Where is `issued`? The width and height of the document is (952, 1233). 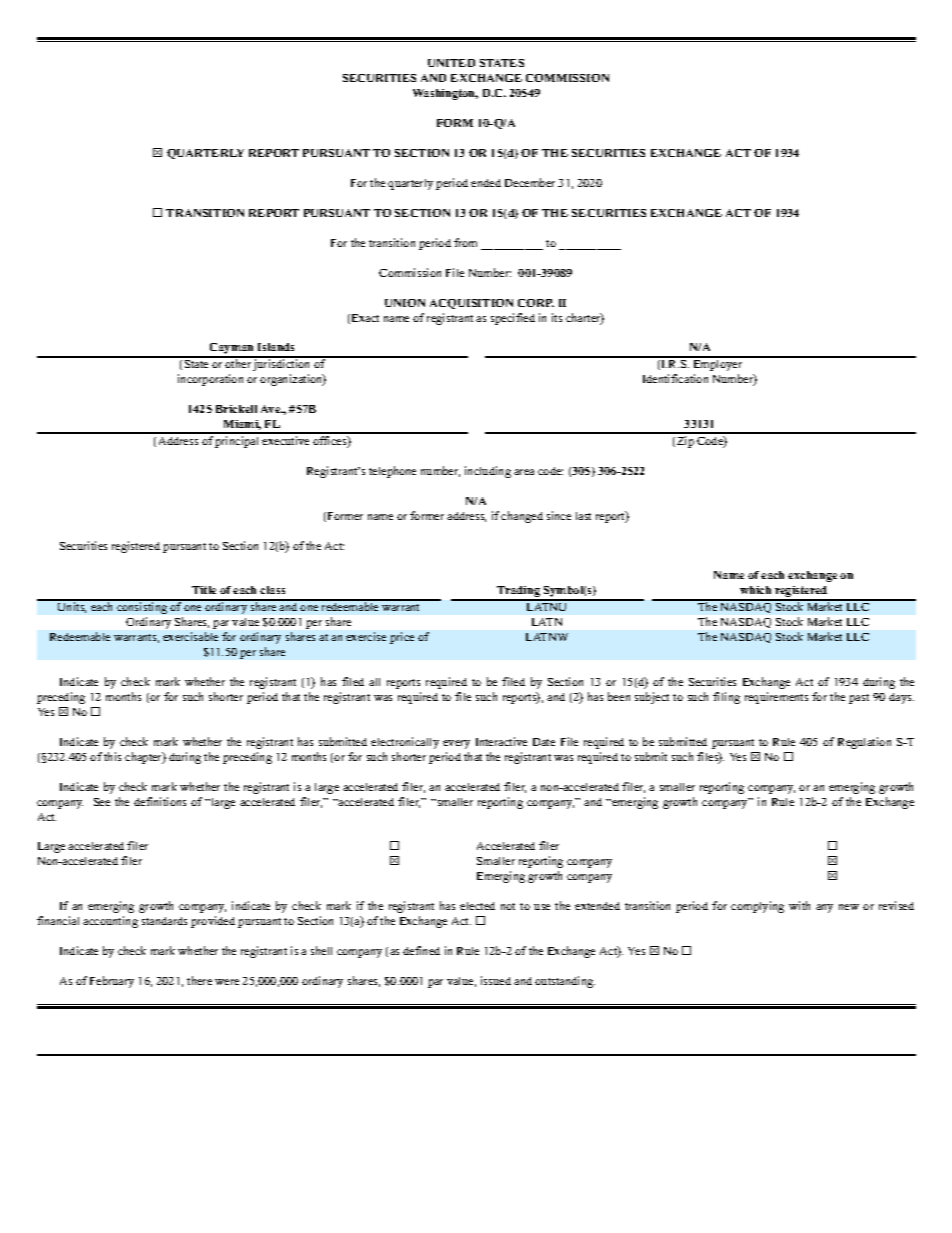 issued is located at coordinates (496, 980).
